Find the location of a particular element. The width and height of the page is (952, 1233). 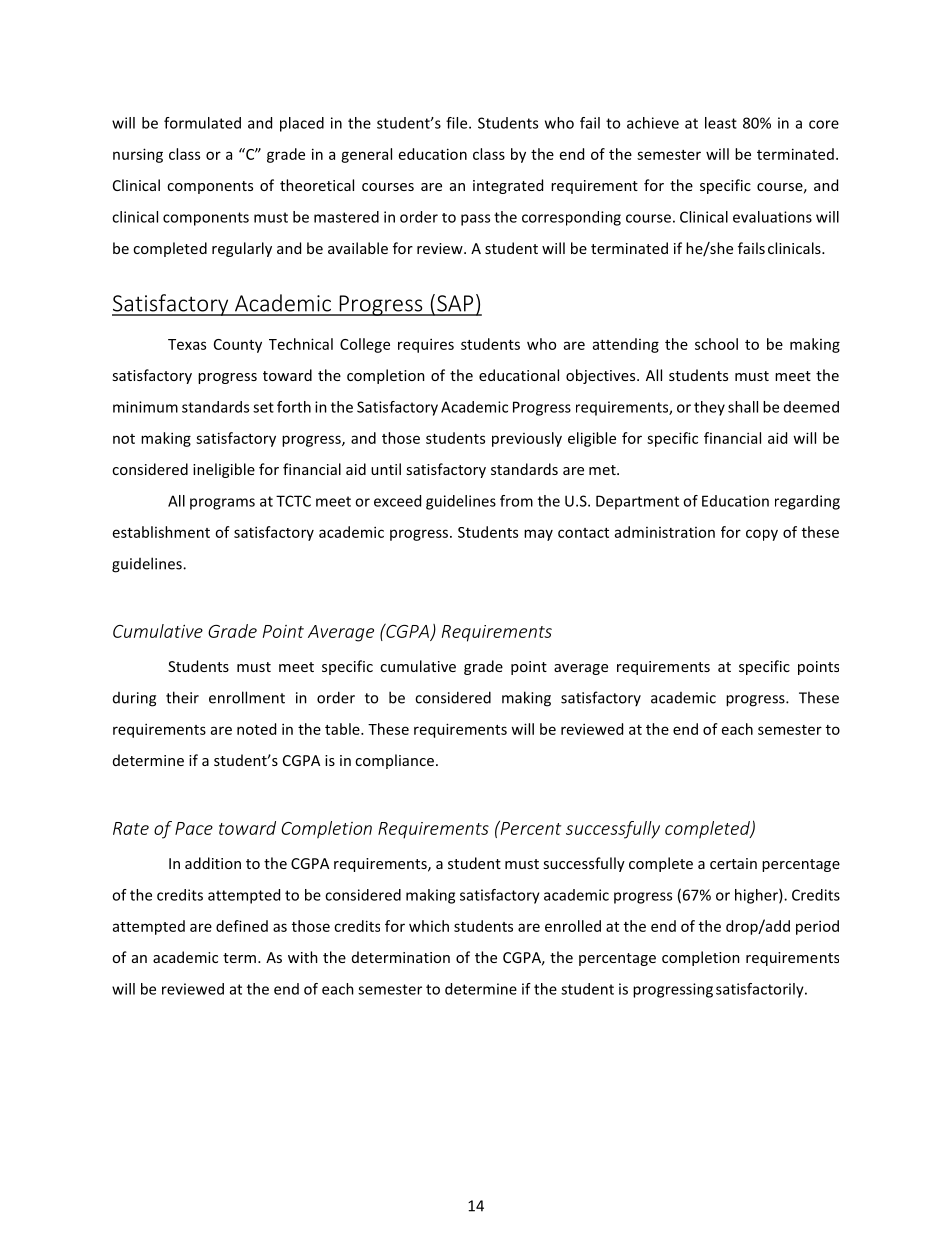

enrollment is located at coordinates (247, 697).
